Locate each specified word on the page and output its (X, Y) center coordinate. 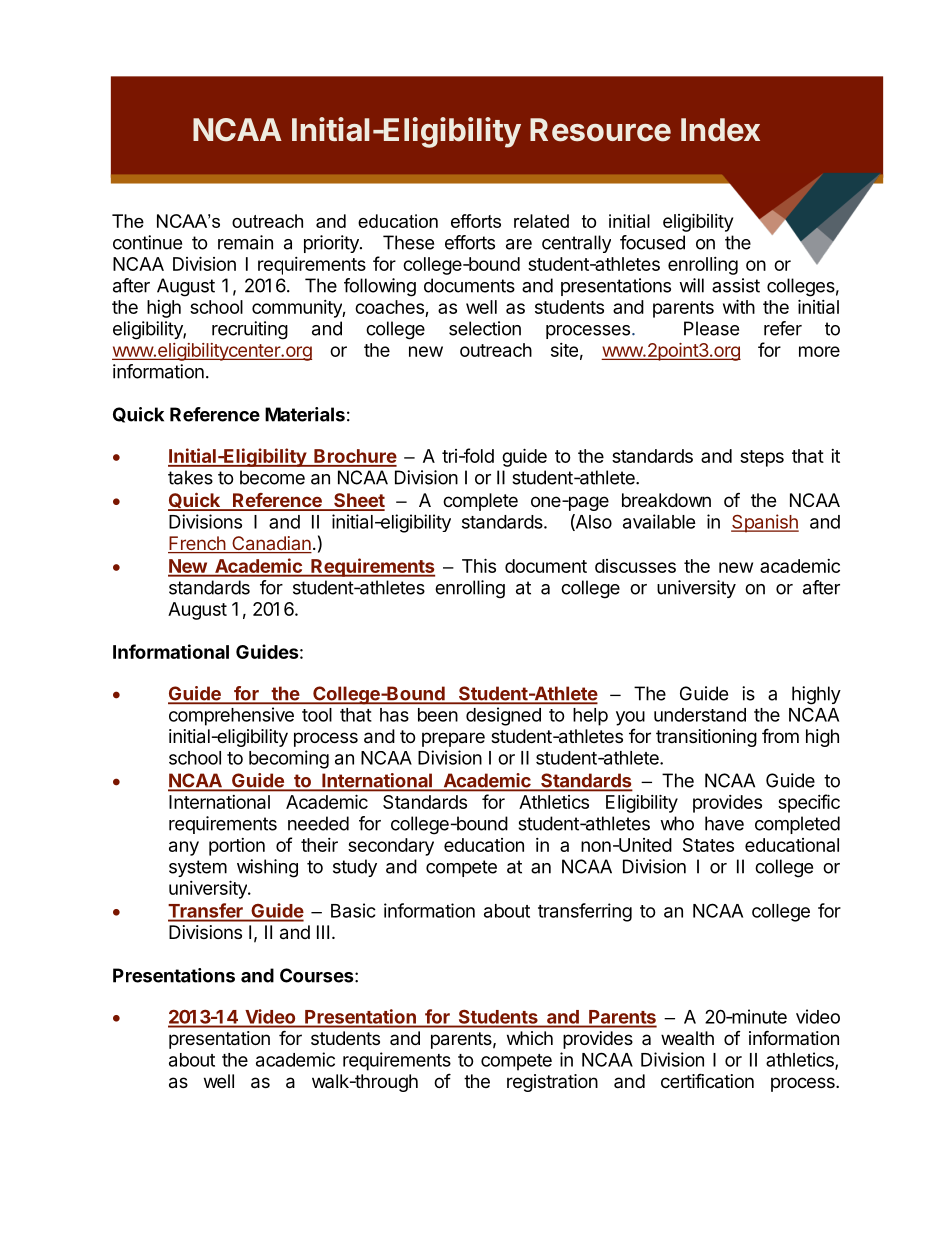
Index (720, 130)
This (479, 565)
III (323, 932)
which (530, 1038)
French (197, 544)
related (541, 221)
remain (245, 242)
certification (707, 1081)
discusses (635, 566)
